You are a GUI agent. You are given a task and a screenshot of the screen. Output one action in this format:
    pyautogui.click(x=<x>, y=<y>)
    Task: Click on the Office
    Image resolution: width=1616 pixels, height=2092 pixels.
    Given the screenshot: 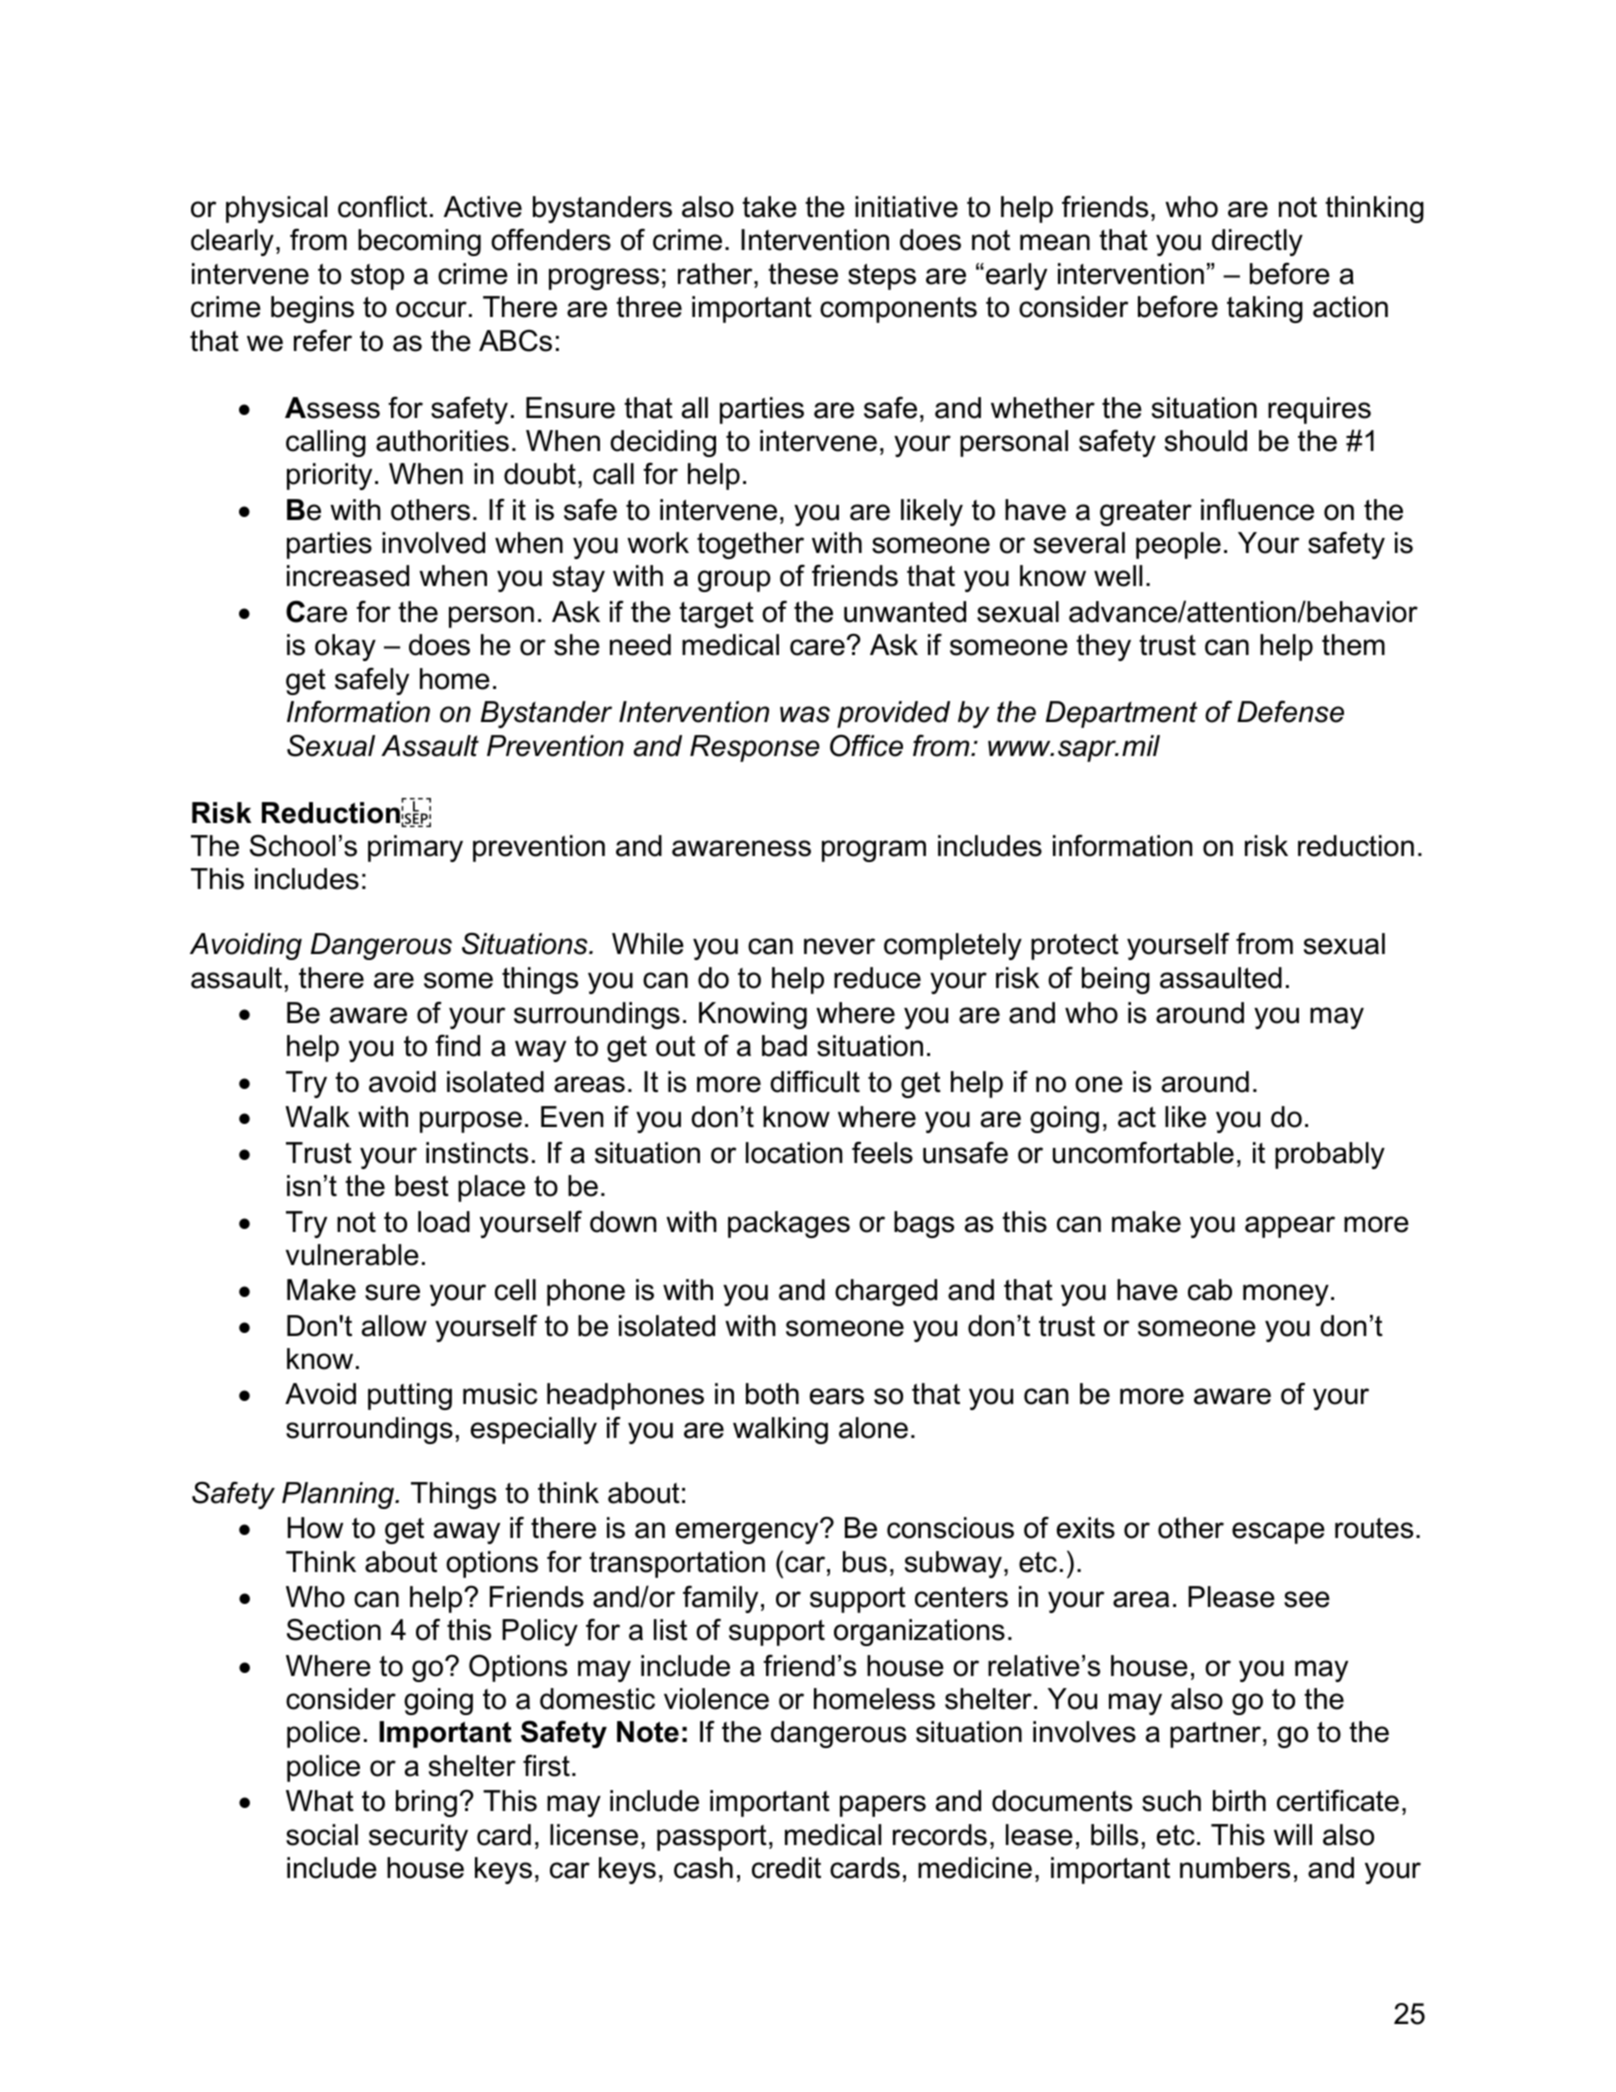 What is the action you would take?
    pyautogui.click(x=866, y=745)
